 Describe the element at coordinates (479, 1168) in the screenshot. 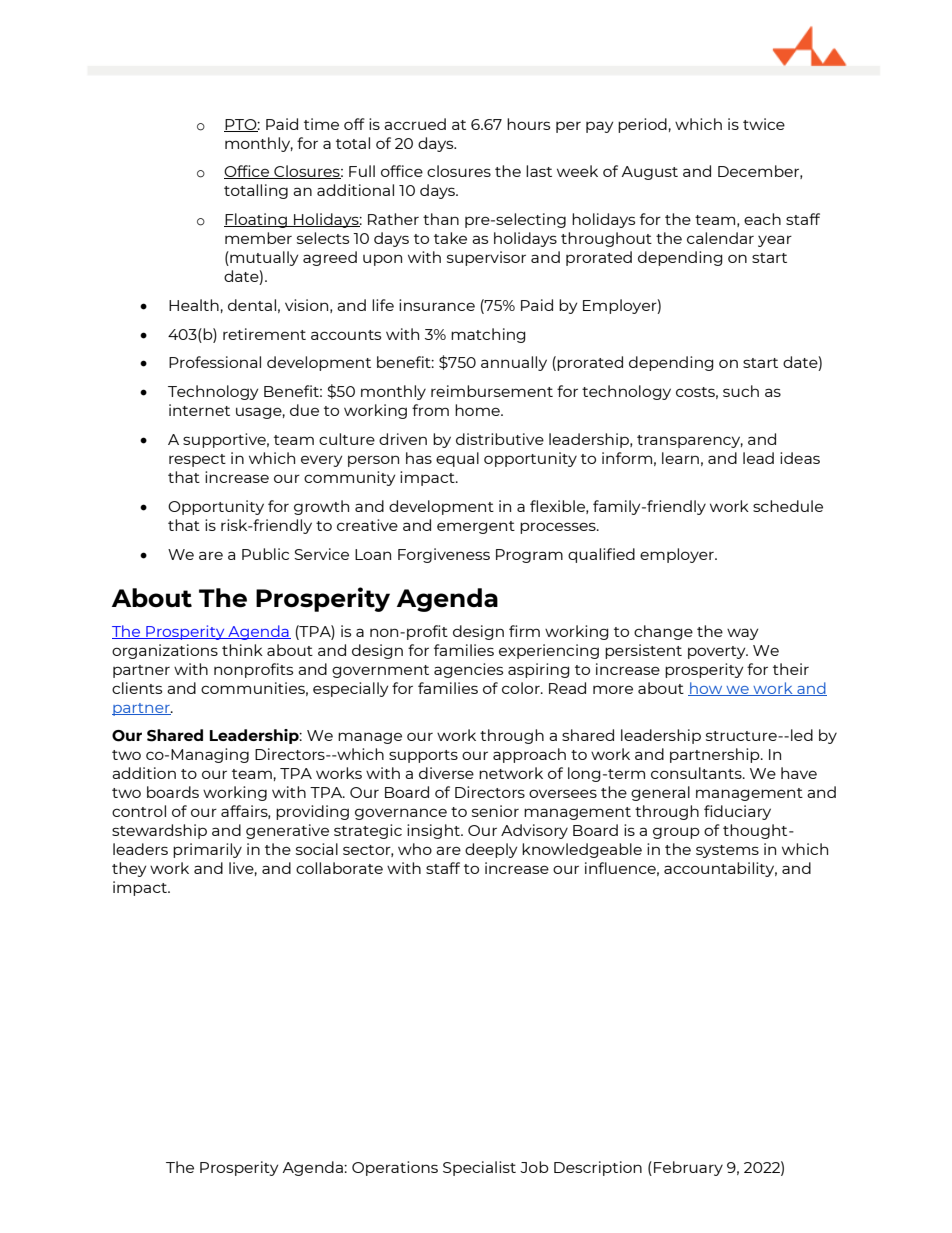

I see `Specialist` at that location.
